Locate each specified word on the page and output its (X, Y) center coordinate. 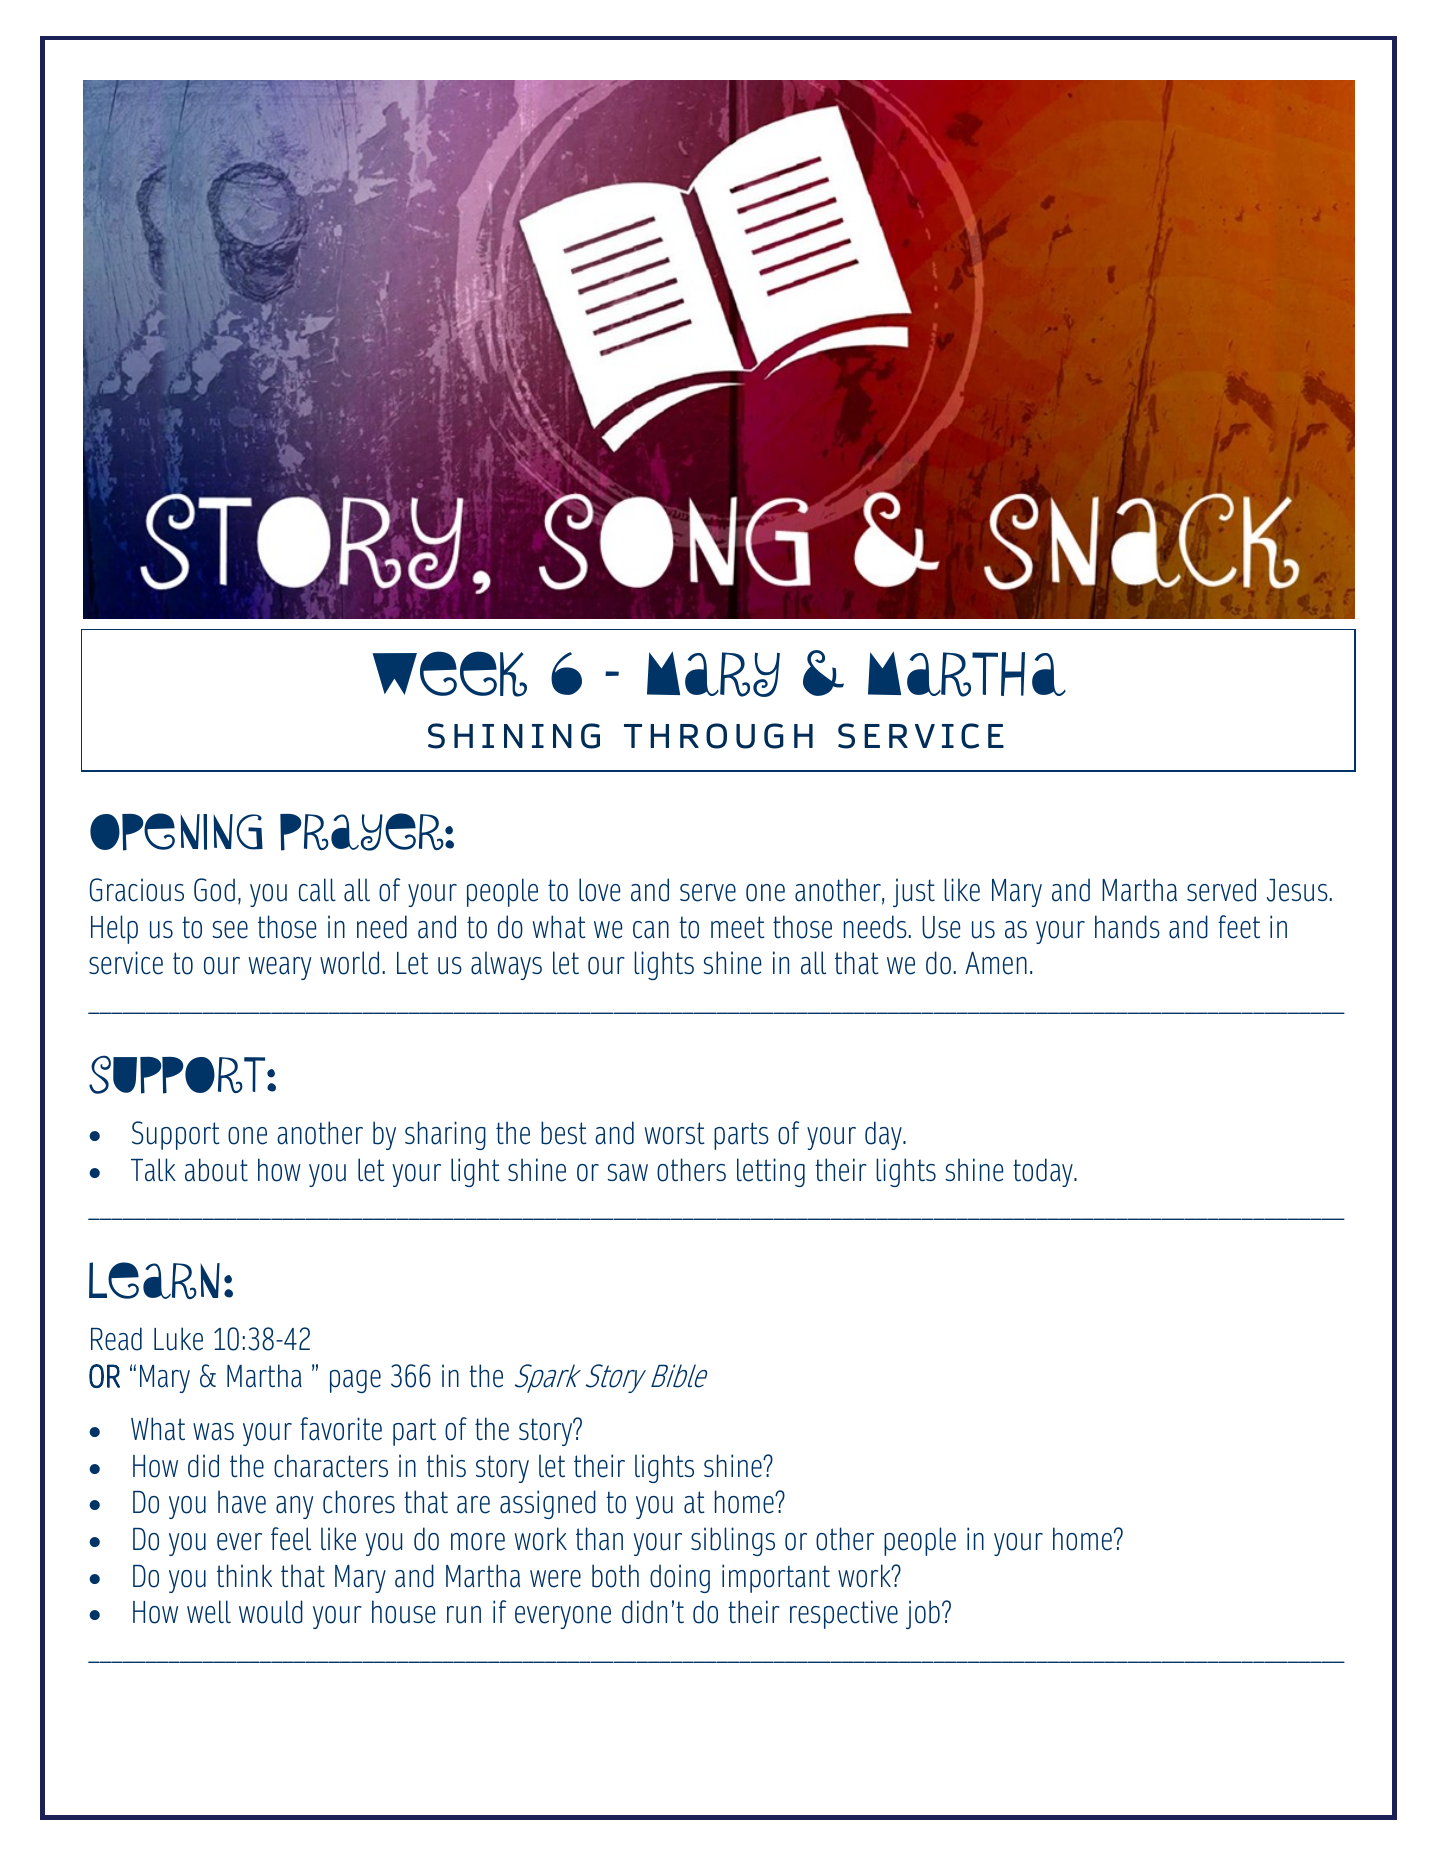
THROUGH (718, 736)
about (216, 1170)
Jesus (1298, 890)
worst (675, 1133)
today (1044, 1172)
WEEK (449, 674)
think (244, 1576)
